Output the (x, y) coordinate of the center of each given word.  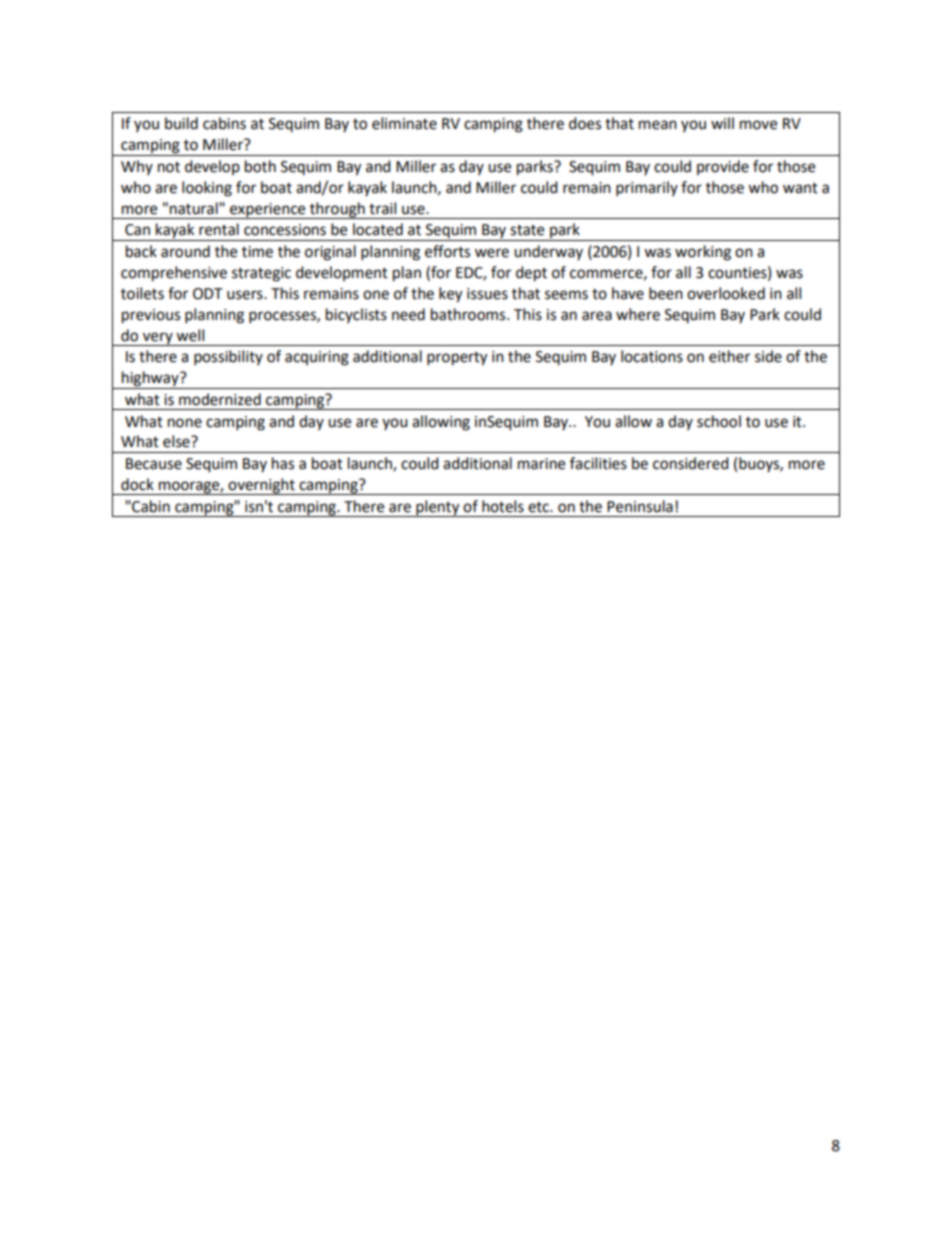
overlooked (726, 293)
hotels (503, 506)
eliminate (404, 123)
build (181, 123)
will (722, 123)
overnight (262, 486)
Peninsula (640, 506)
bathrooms (469, 314)
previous (151, 316)
